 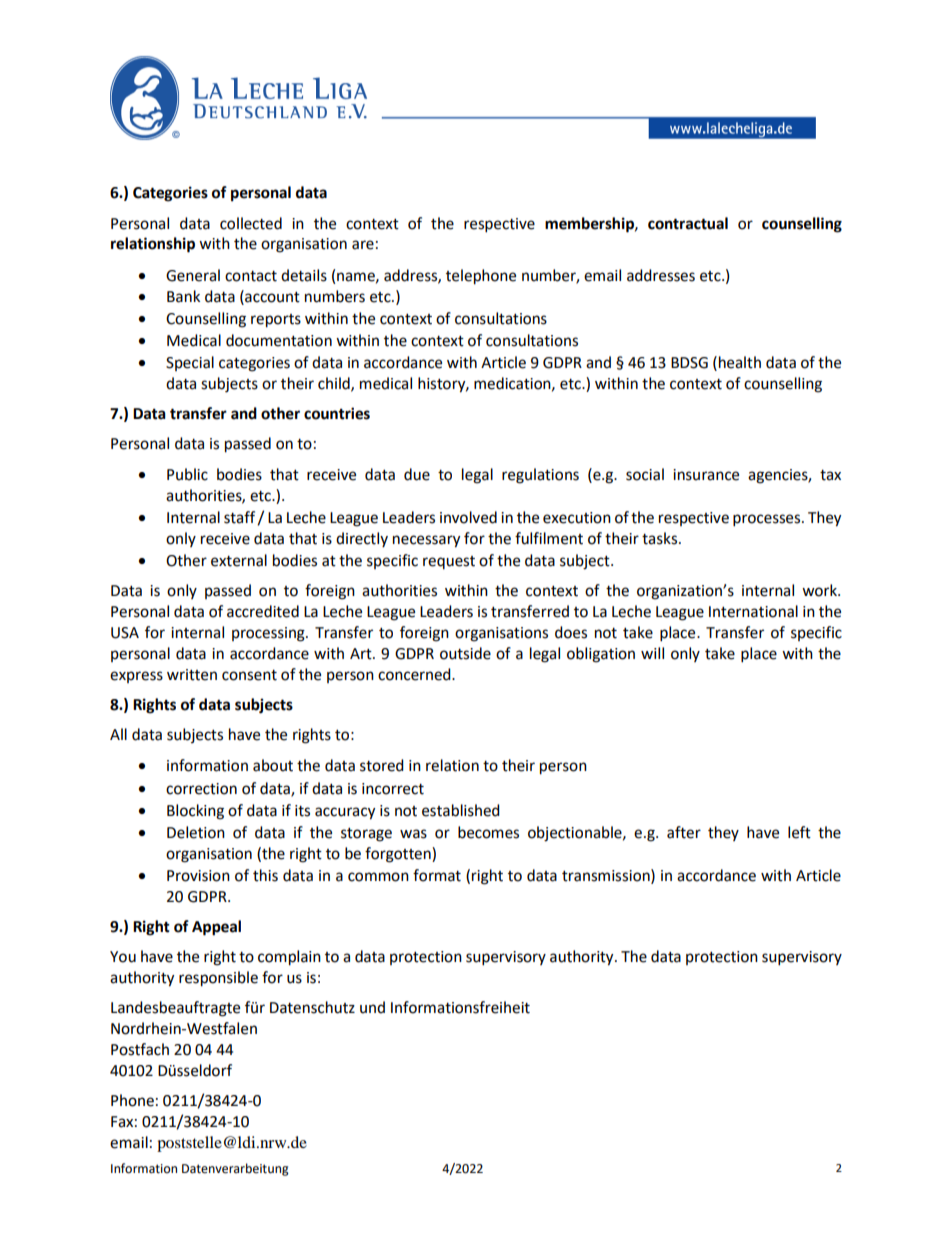 I want to click on und, so click(x=372, y=1007).
